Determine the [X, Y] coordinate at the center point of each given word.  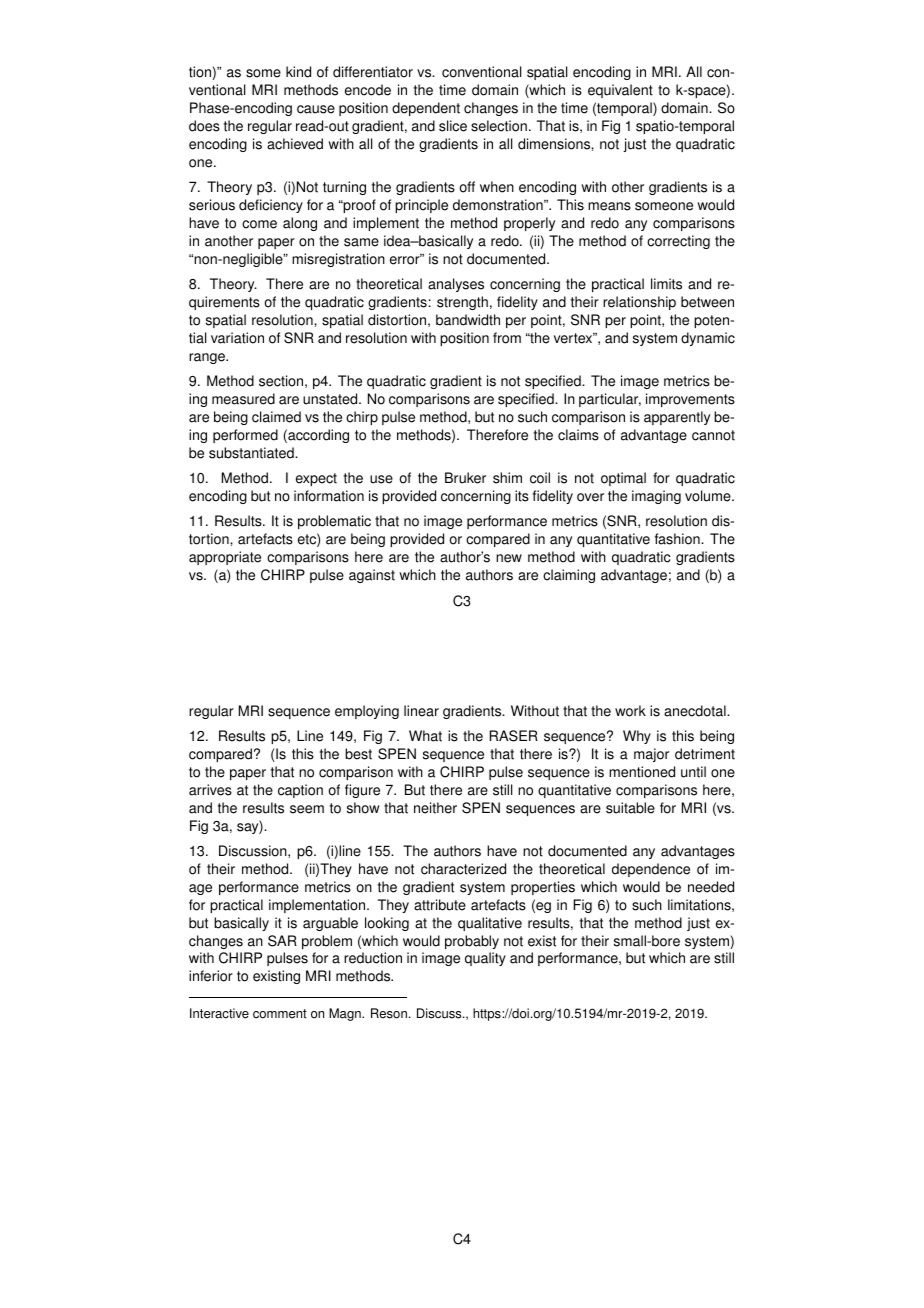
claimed [276, 417]
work [630, 711]
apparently [677, 418]
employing [367, 712]
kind [298, 72]
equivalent [620, 91]
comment [280, 1014]
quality [485, 959]
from [507, 338]
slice [453, 126]
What [425, 736]
